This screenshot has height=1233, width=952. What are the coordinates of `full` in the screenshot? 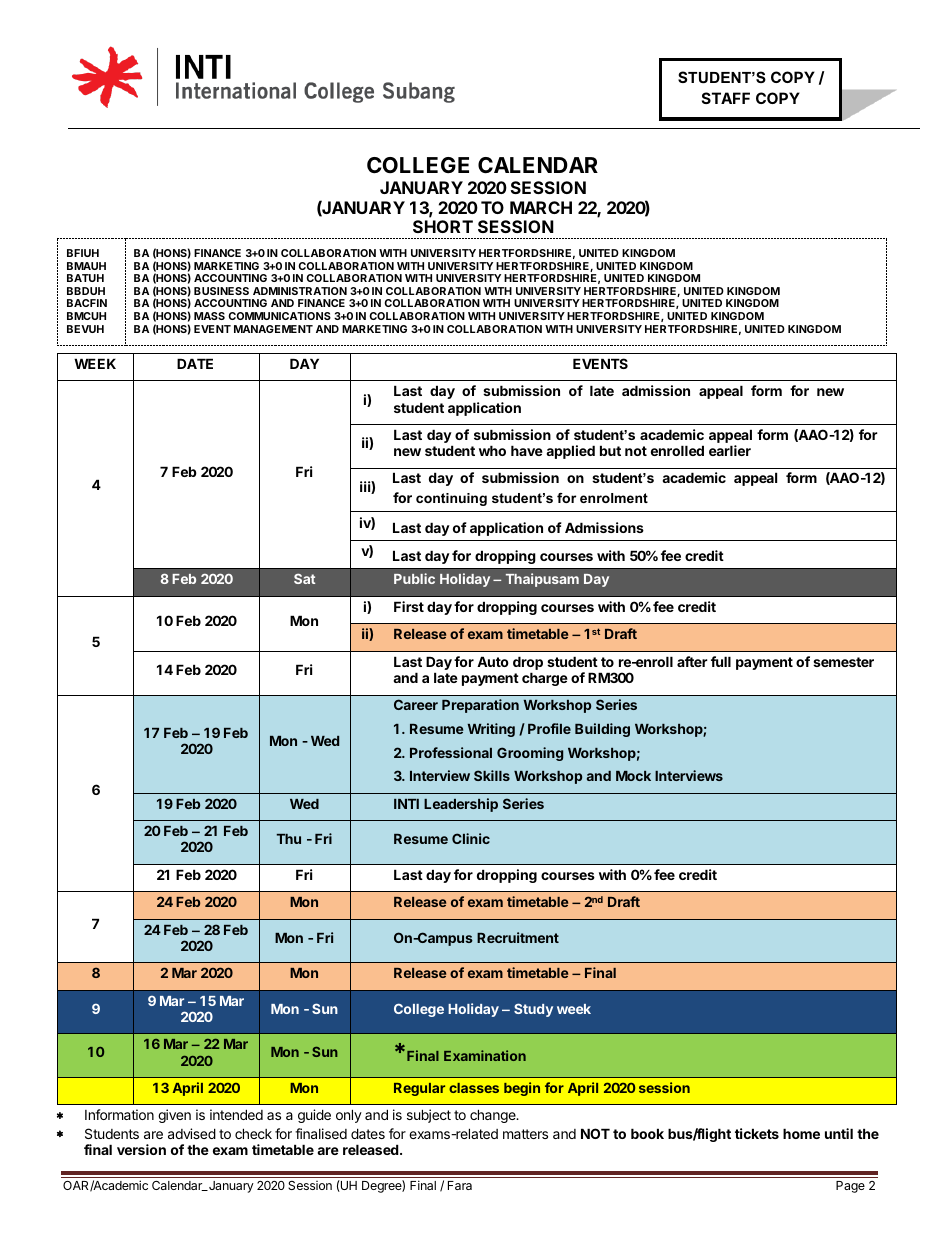 It's located at (721, 661).
